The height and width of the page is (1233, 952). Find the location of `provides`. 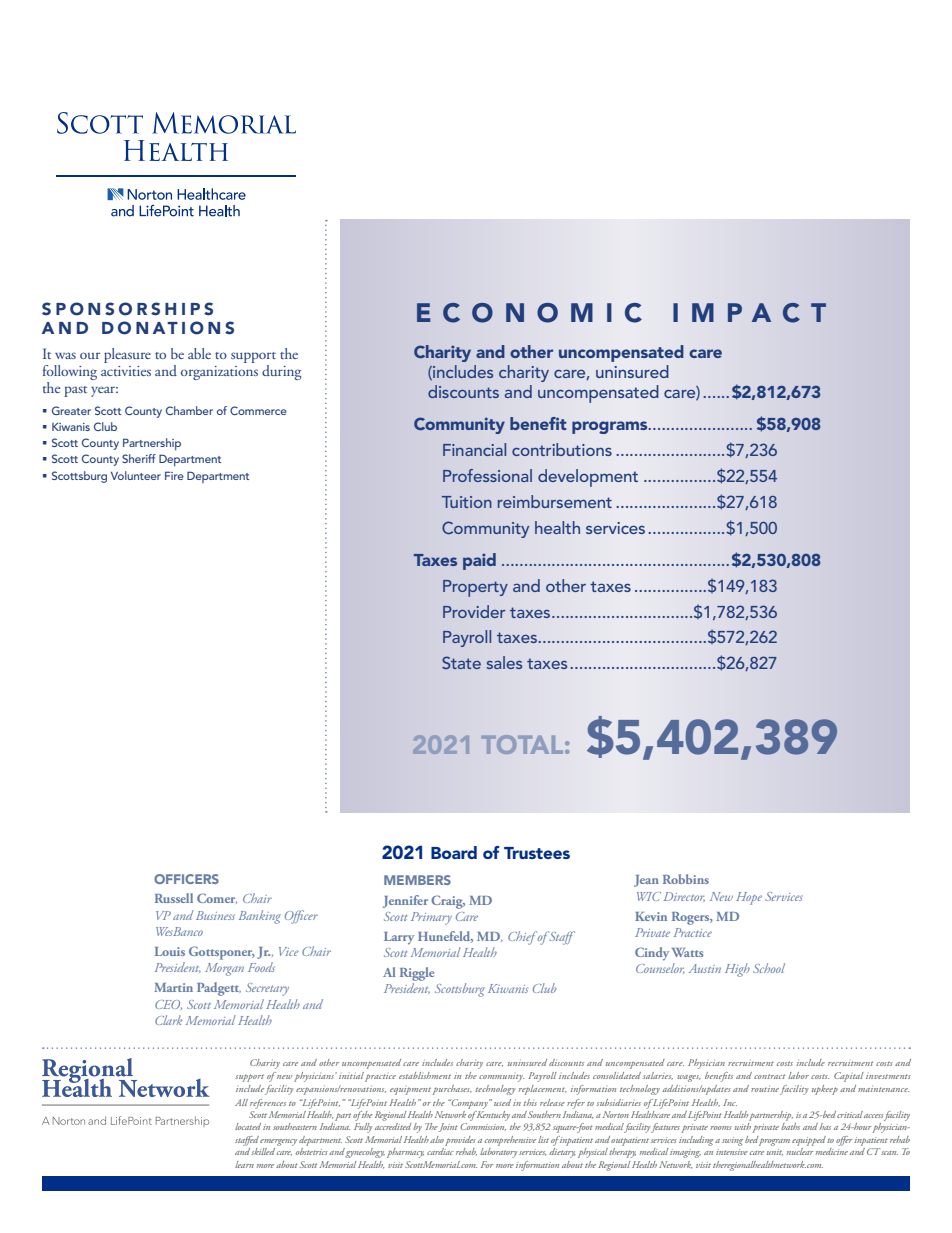

provides is located at coordinates (460, 1141).
